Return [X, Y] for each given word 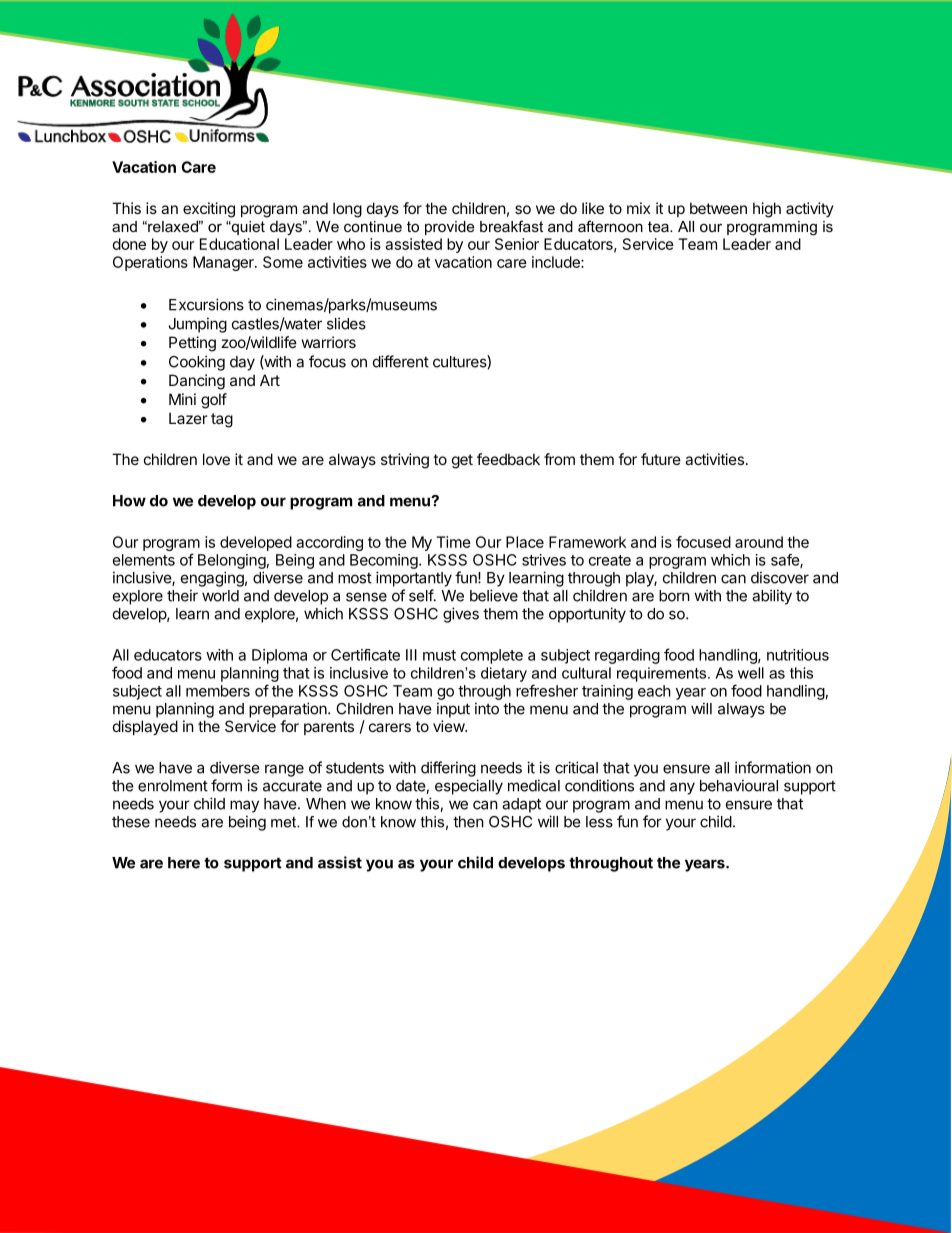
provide [450, 228]
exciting [209, 210]
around [759, 542]
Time [453, 542]
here [184, 863]
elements [144, 560]
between [718, 208]
